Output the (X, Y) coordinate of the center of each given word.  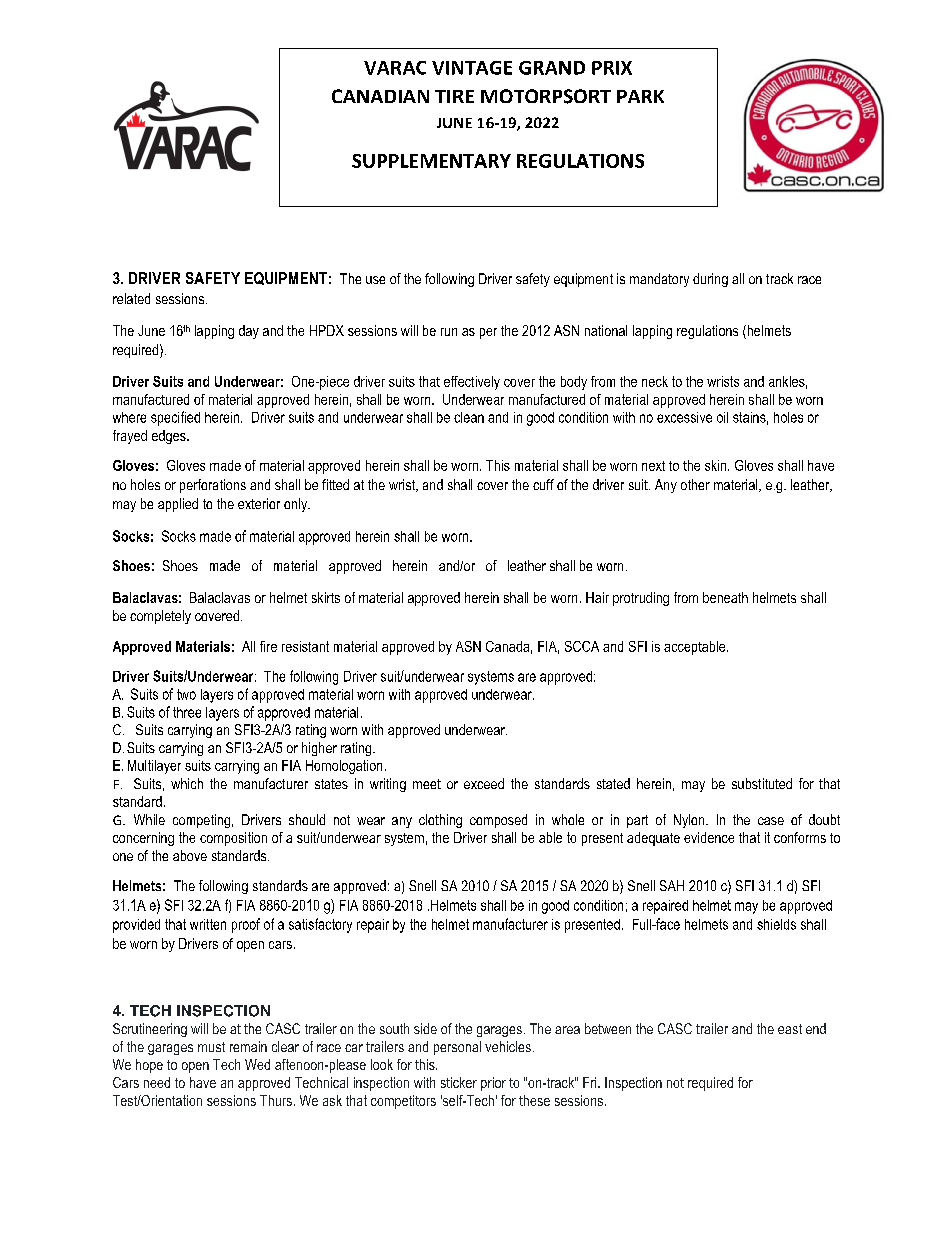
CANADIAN (380, 96)
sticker (459, 1082)
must (211, 1047)
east (790, 1029)
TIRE (454, 96)
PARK (640, 96)
